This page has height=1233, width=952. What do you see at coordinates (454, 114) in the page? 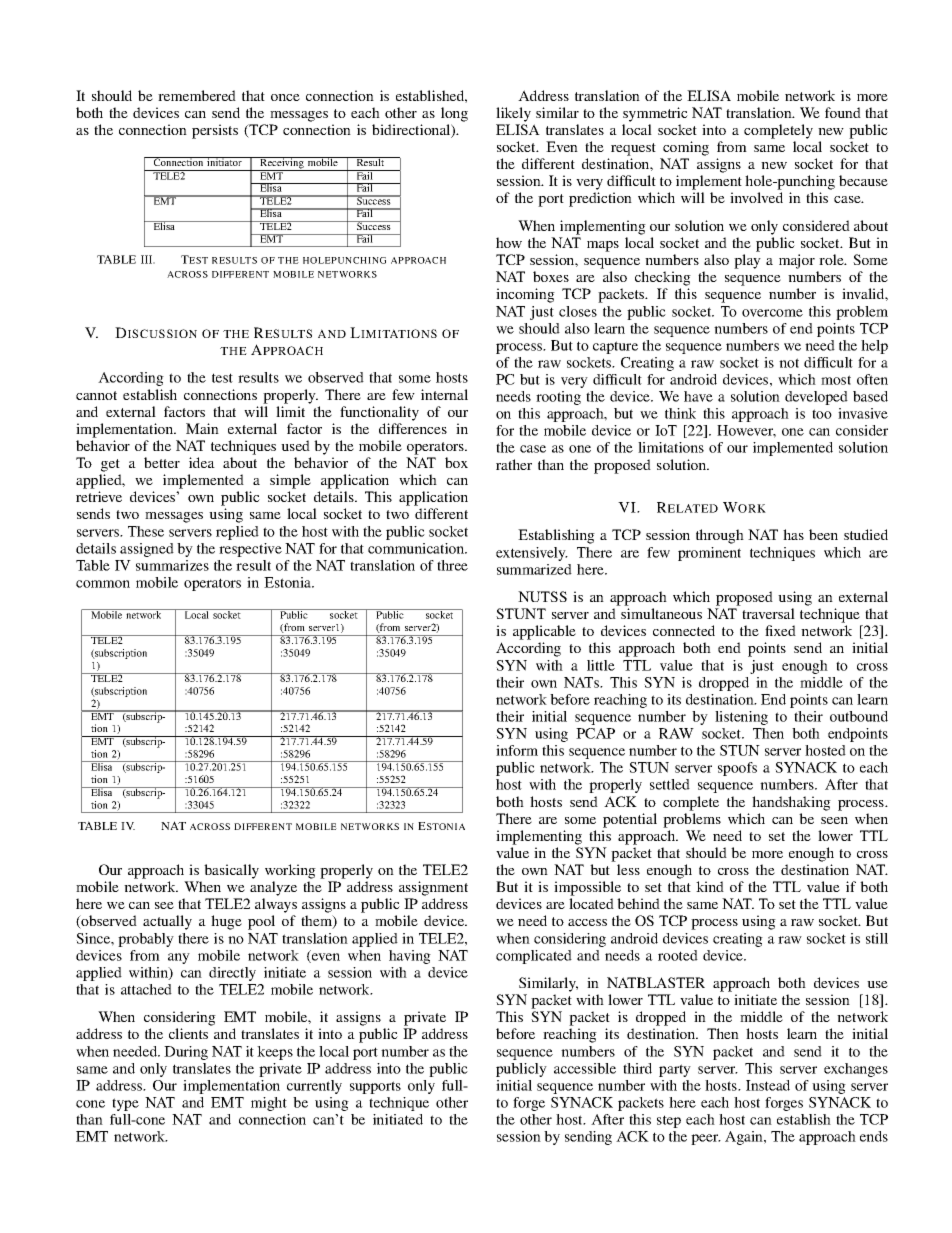
I see `long` at bounding box center [454, 114].
